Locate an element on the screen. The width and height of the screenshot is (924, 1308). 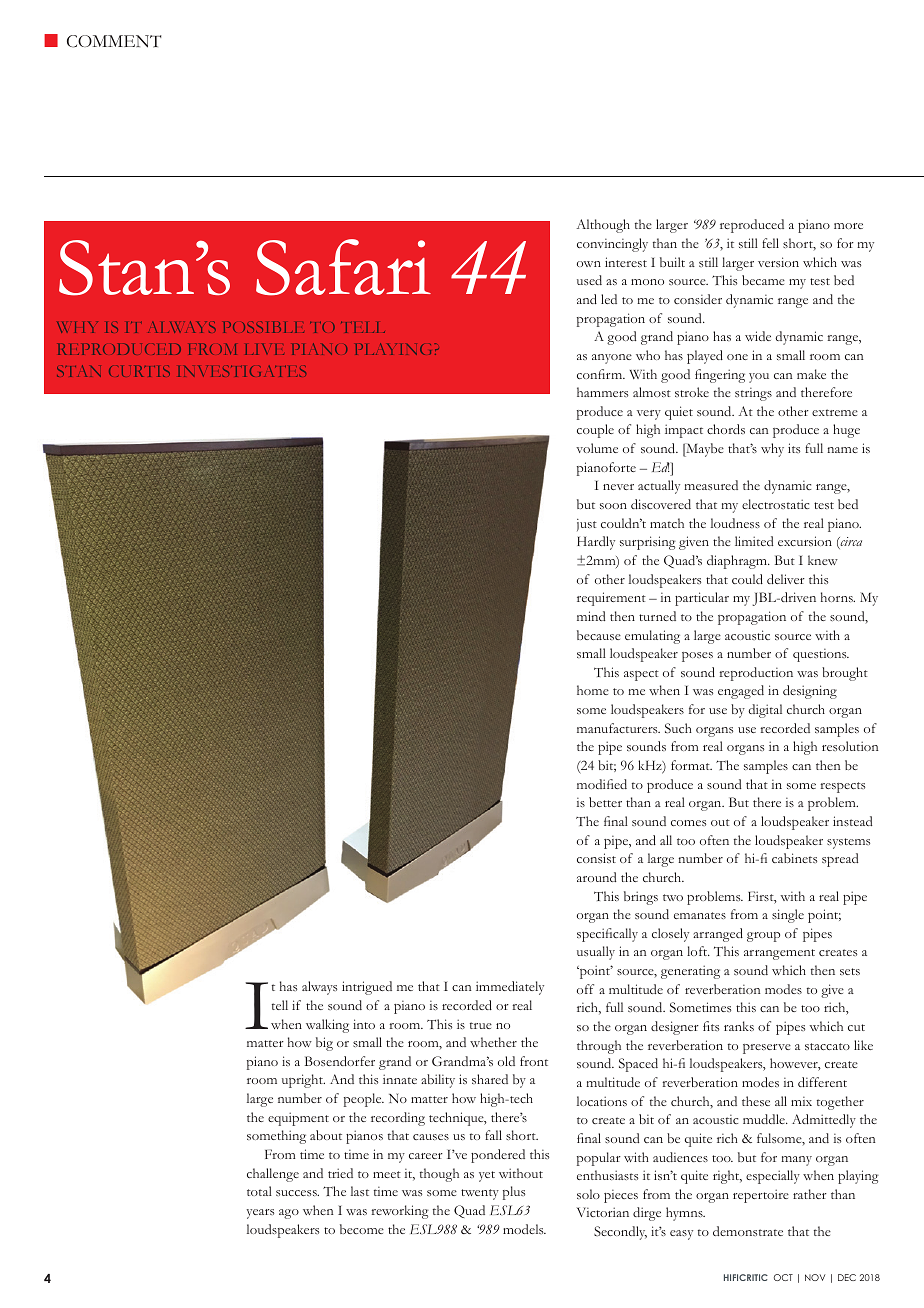
just is located at coordinates (587, 525).
